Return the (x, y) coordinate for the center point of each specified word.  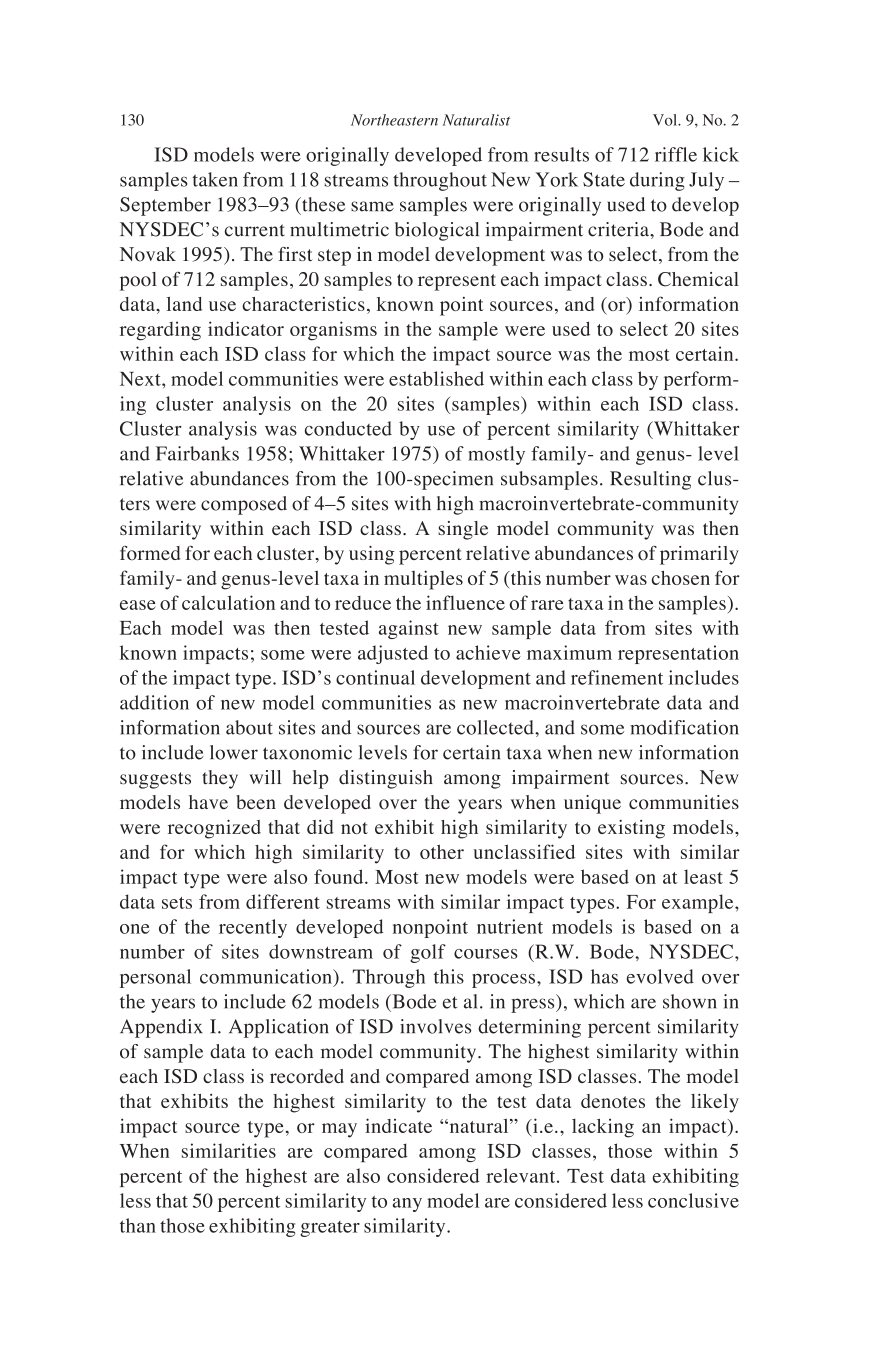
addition (154, 702)
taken (215, 179)
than (138, 1225)
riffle (676, 154)
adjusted (393, 654)
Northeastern (394, 120)
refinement (617, 677)
